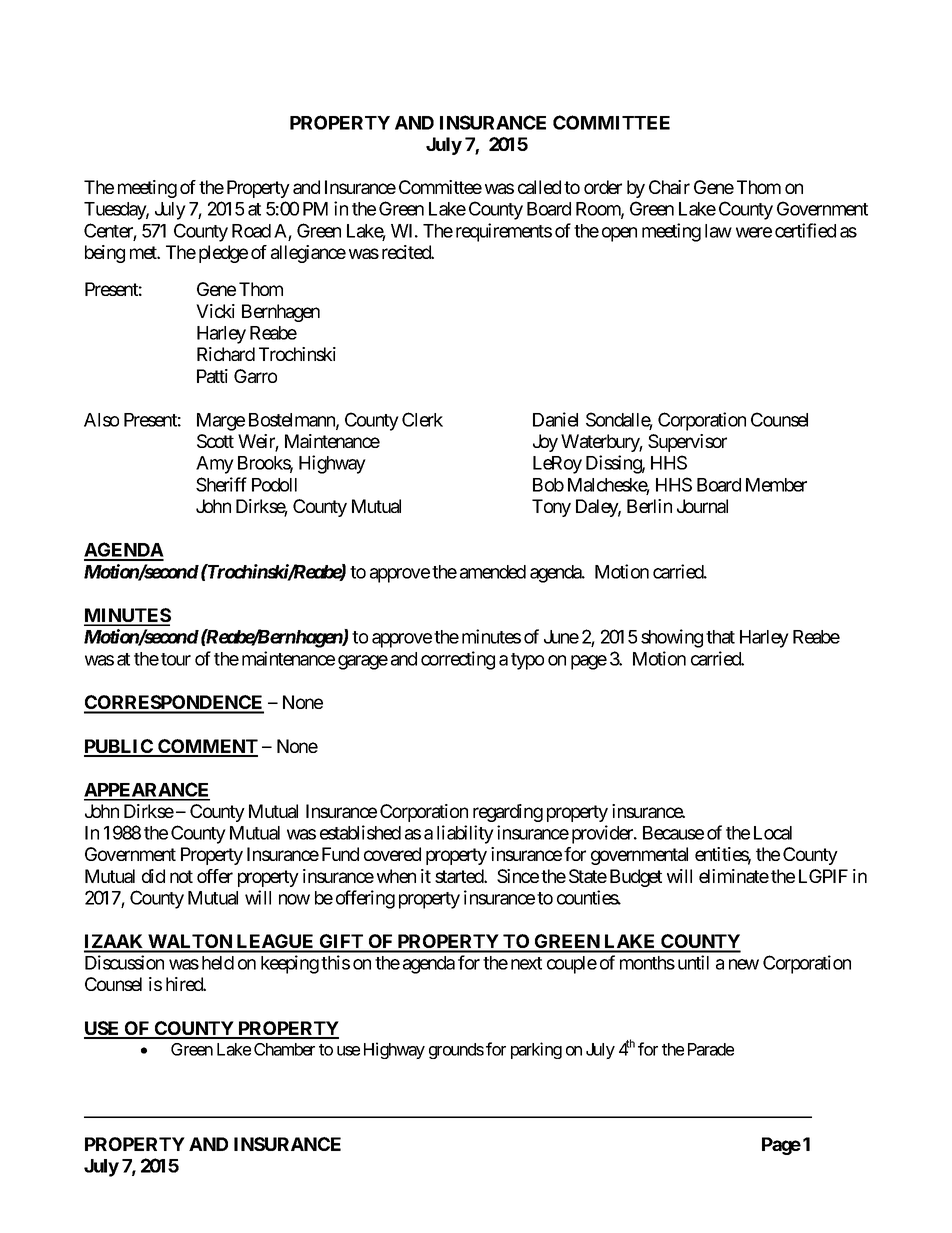 The width and height of the screenshot is (952, 1233). What do you see at coordinates (251, 231) in the screenshot?
I see `Road` at bounding box center [251, 231].
